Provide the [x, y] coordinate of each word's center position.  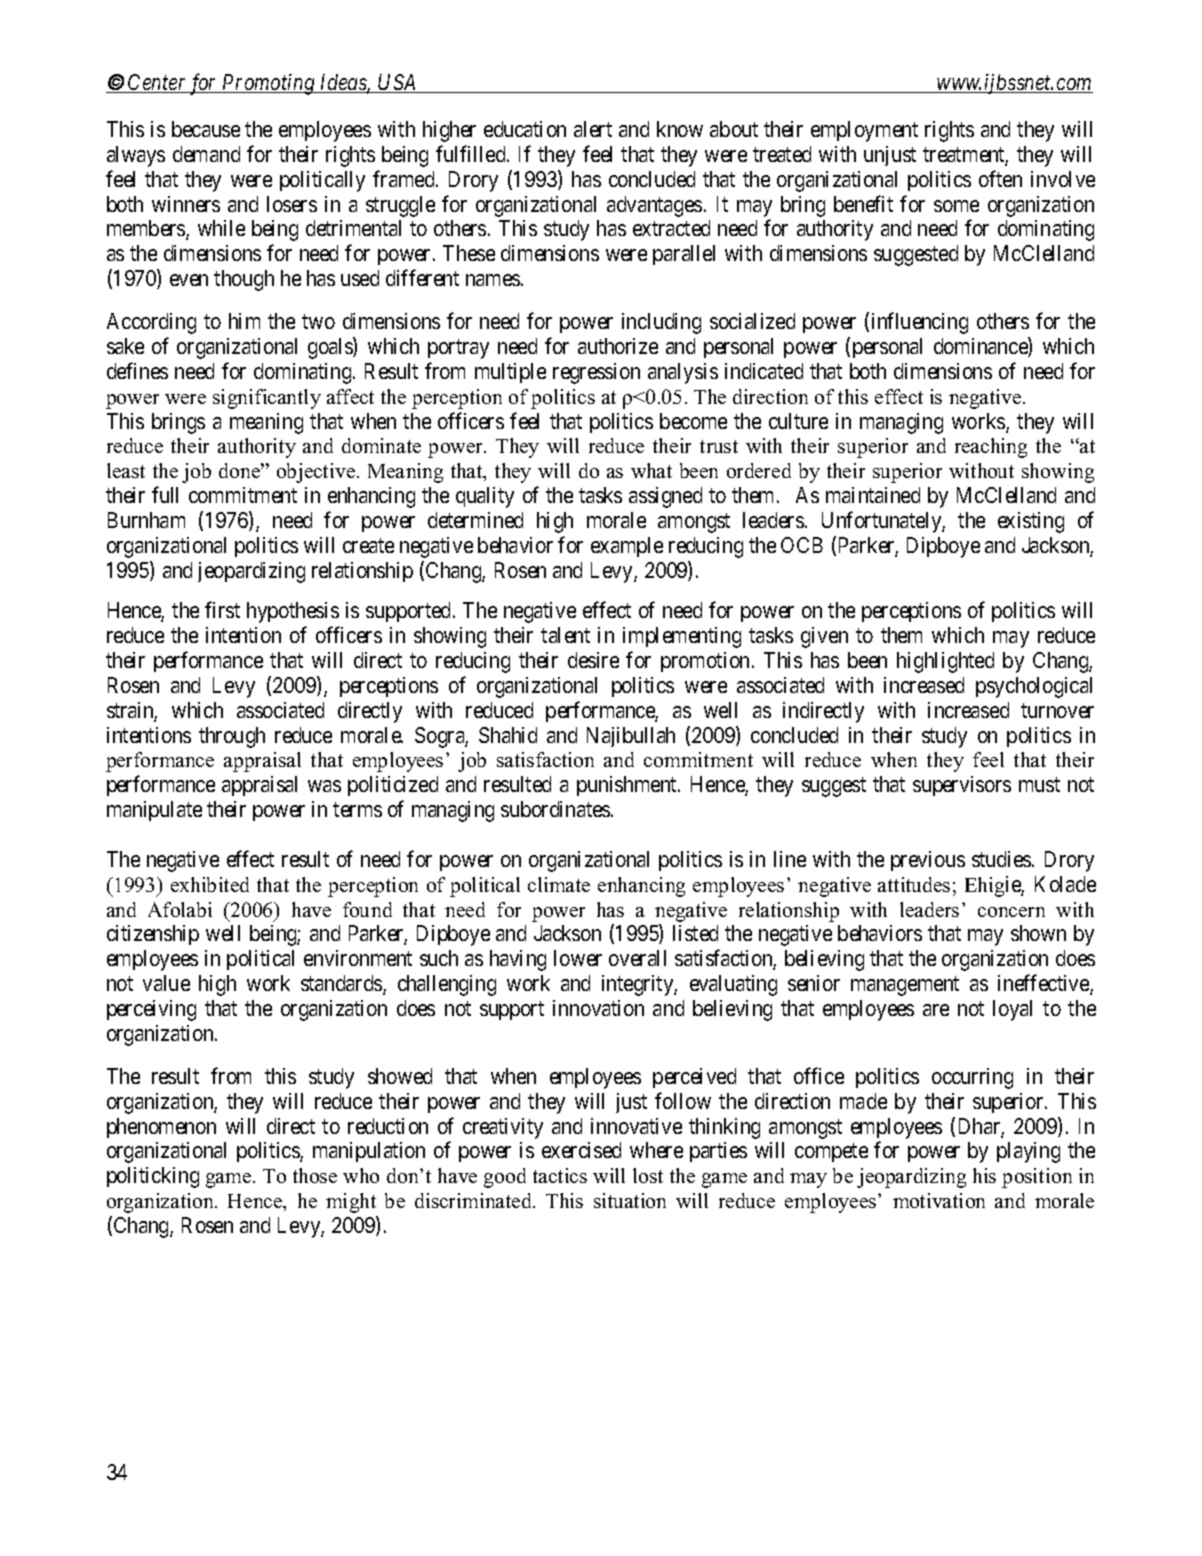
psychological [1034, 687]
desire [593, 660]
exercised [581, 1150]
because [206, 129]
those [315, 1175]
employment [864, 131]
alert [593, 129]
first [222, 610]
